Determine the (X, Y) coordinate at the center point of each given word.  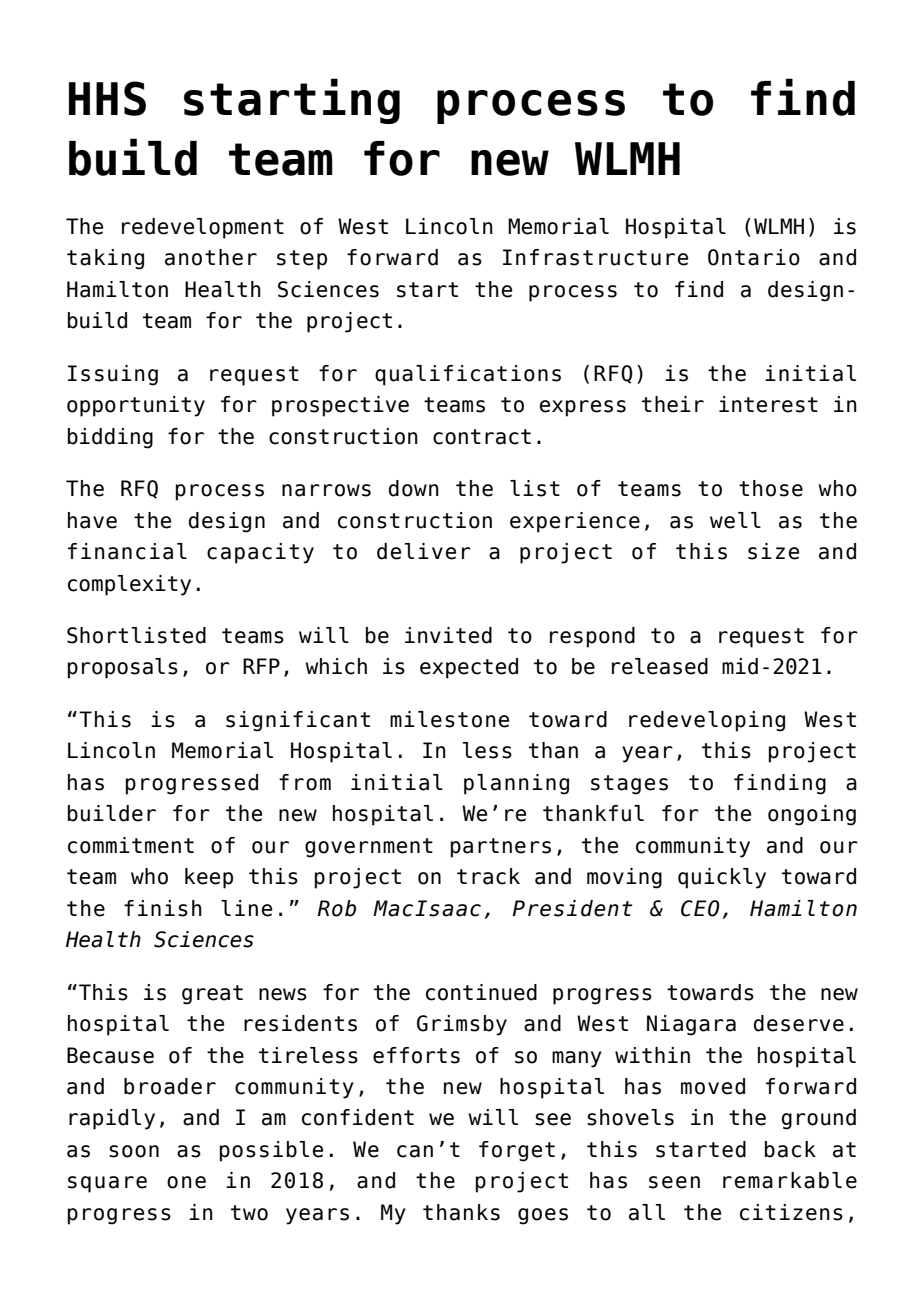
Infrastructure (595, 257)
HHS (107, 98)
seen (674, 1182)
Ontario (754, 257)
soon (134, 1151)
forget (517, 1151)
